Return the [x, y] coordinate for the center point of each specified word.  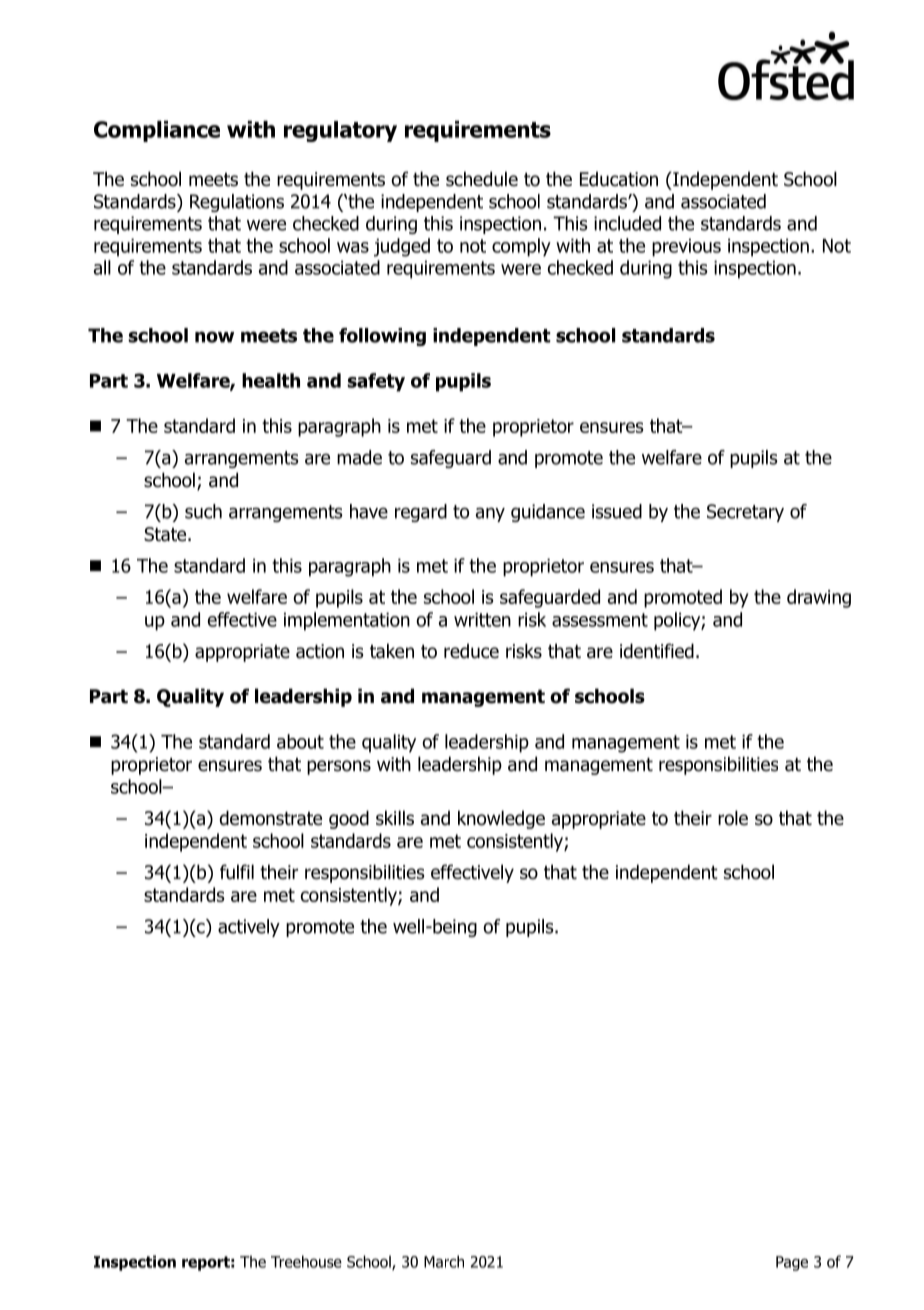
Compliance [157, 131]
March [444, 1261]
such [203, 511]
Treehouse [306, 1261]
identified [657, 651]
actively [249, 928]
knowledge [501, 819]
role [733, 818]
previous [686, 247]
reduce [471, 651]
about [300, 741]
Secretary [745, 513]
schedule [482, 179]
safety [376, 382]
